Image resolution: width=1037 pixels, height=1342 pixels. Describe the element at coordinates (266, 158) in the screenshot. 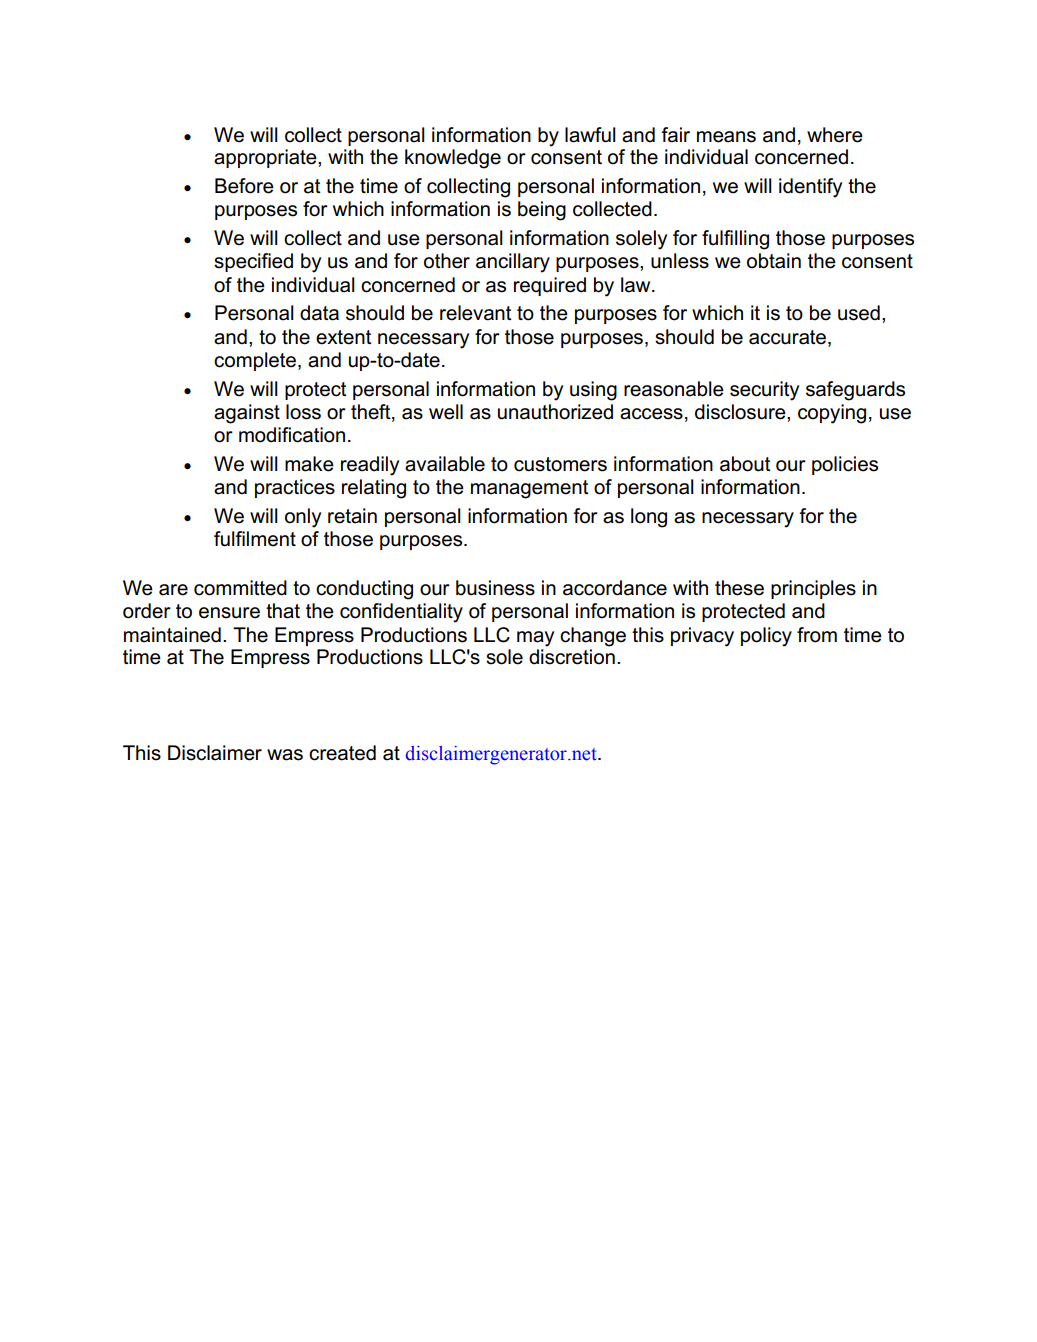

I see `appropriate` at that location.
